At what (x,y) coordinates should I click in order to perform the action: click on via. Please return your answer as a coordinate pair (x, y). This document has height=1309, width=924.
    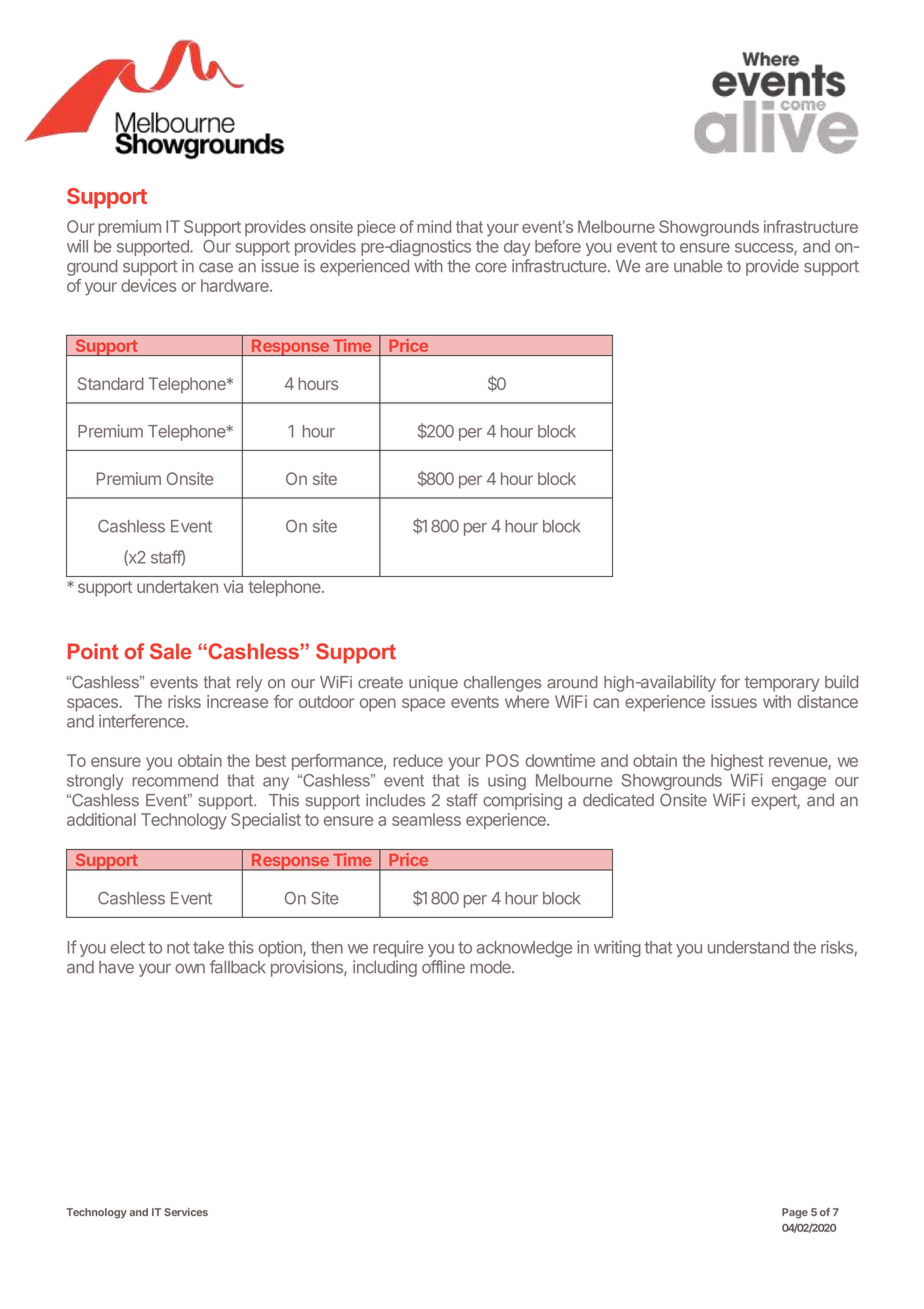
    Looking at the image, I should click on (233, 586).
